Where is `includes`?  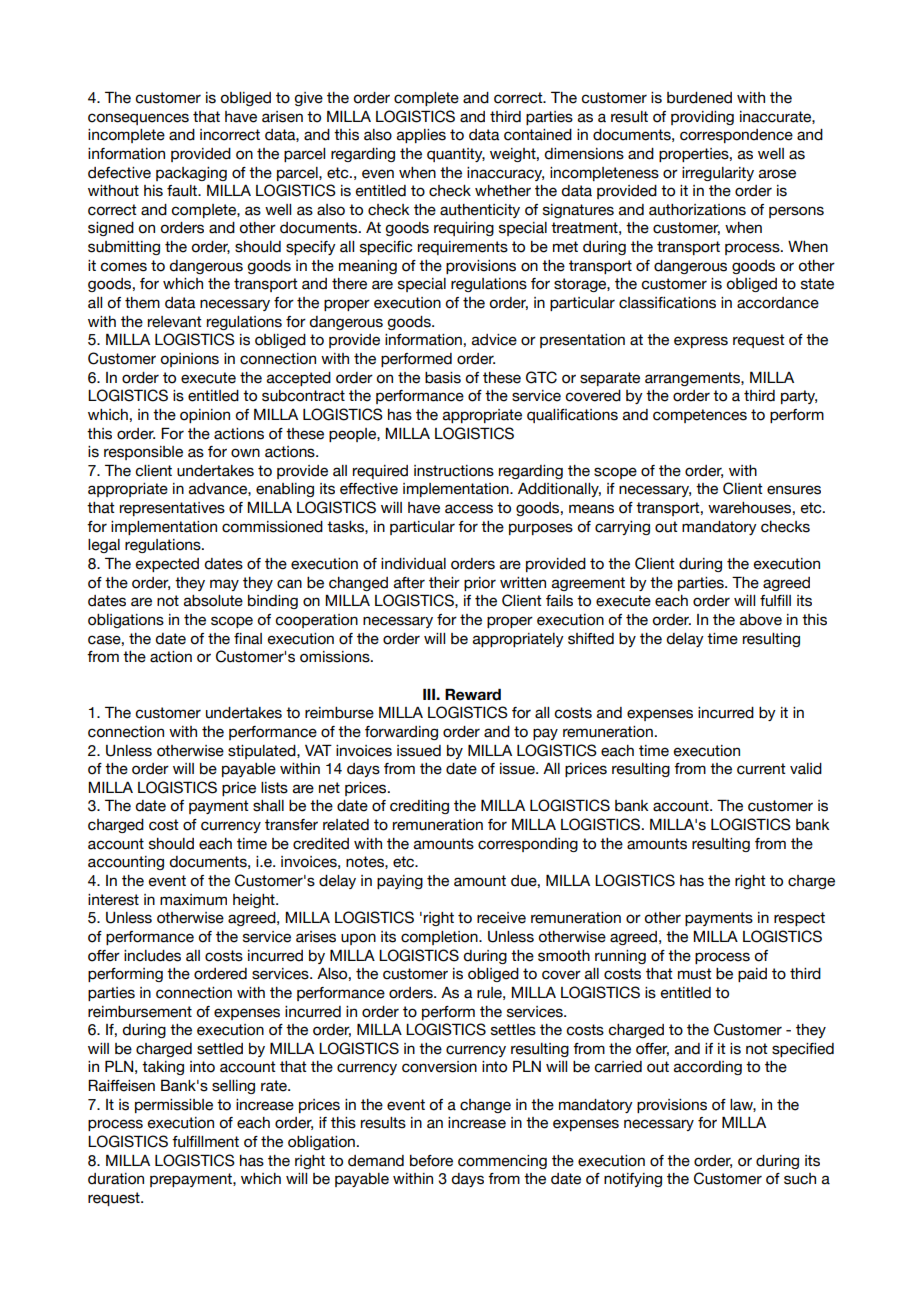
includes is located at coordinates (152, 956).
